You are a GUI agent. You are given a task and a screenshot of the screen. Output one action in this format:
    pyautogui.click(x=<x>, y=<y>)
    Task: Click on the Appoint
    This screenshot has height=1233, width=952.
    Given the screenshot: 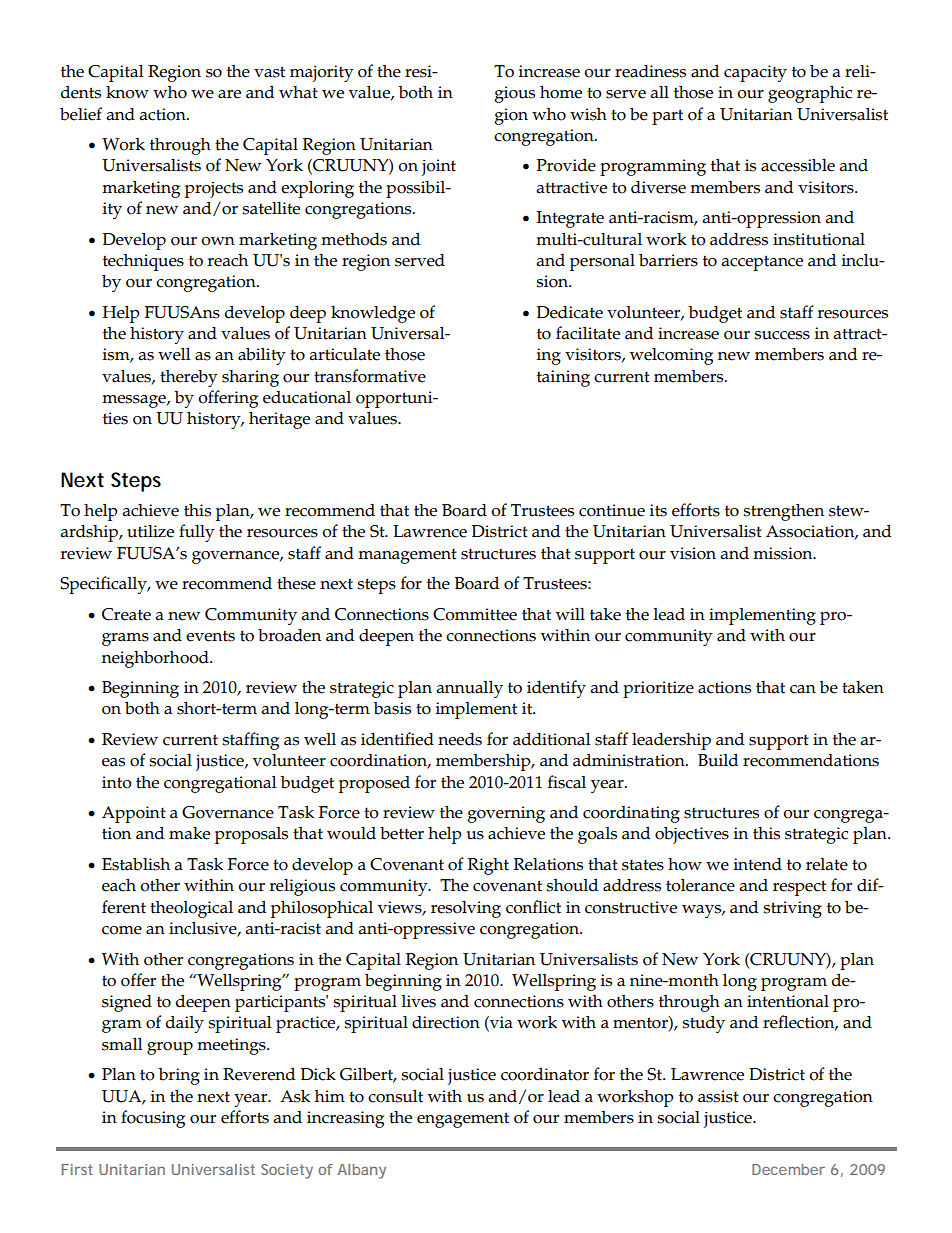 What is the action you would take?
    pyautogui.click(x=134, y=814)
